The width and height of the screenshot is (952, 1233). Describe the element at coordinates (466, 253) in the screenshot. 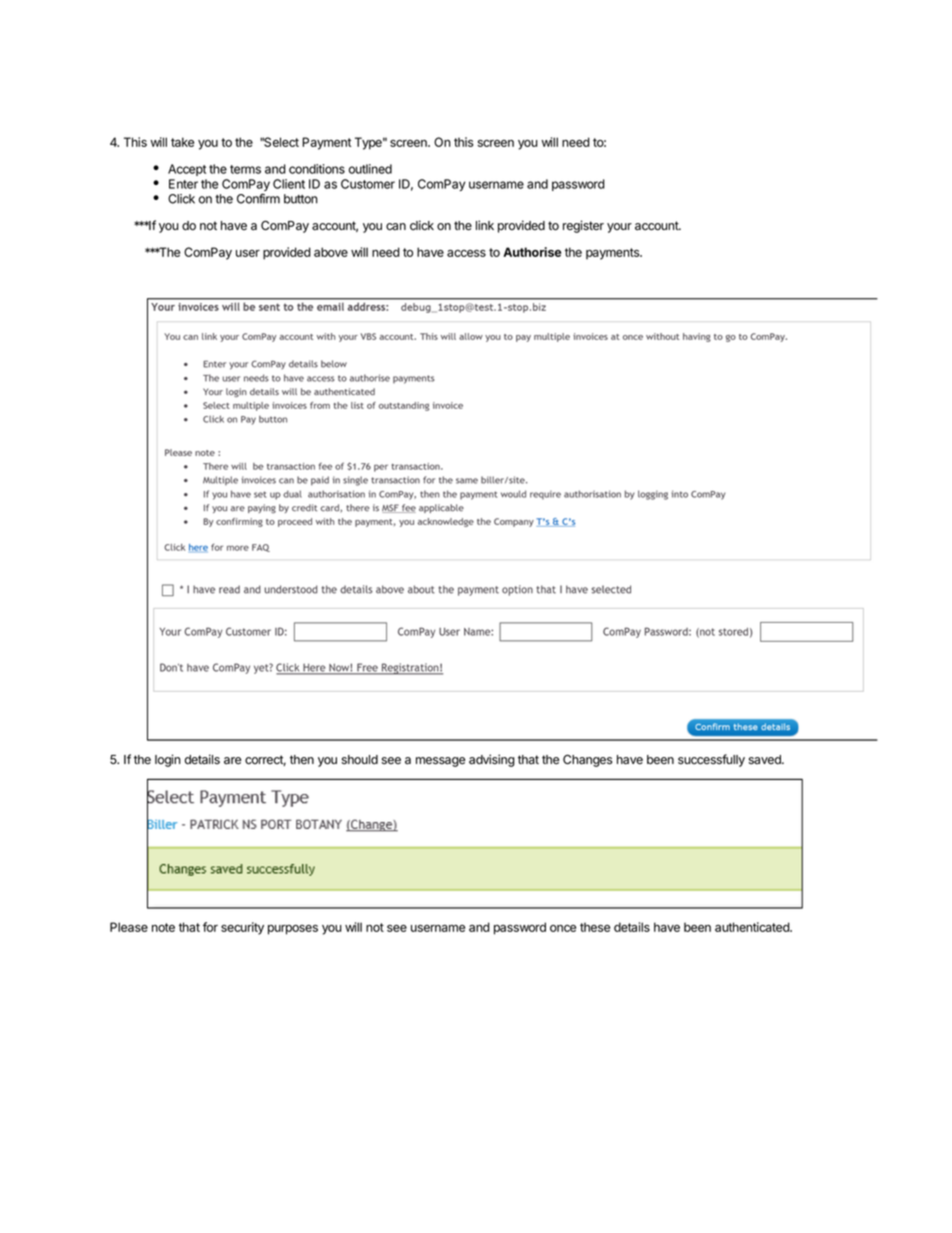

I see `access` at that location.
